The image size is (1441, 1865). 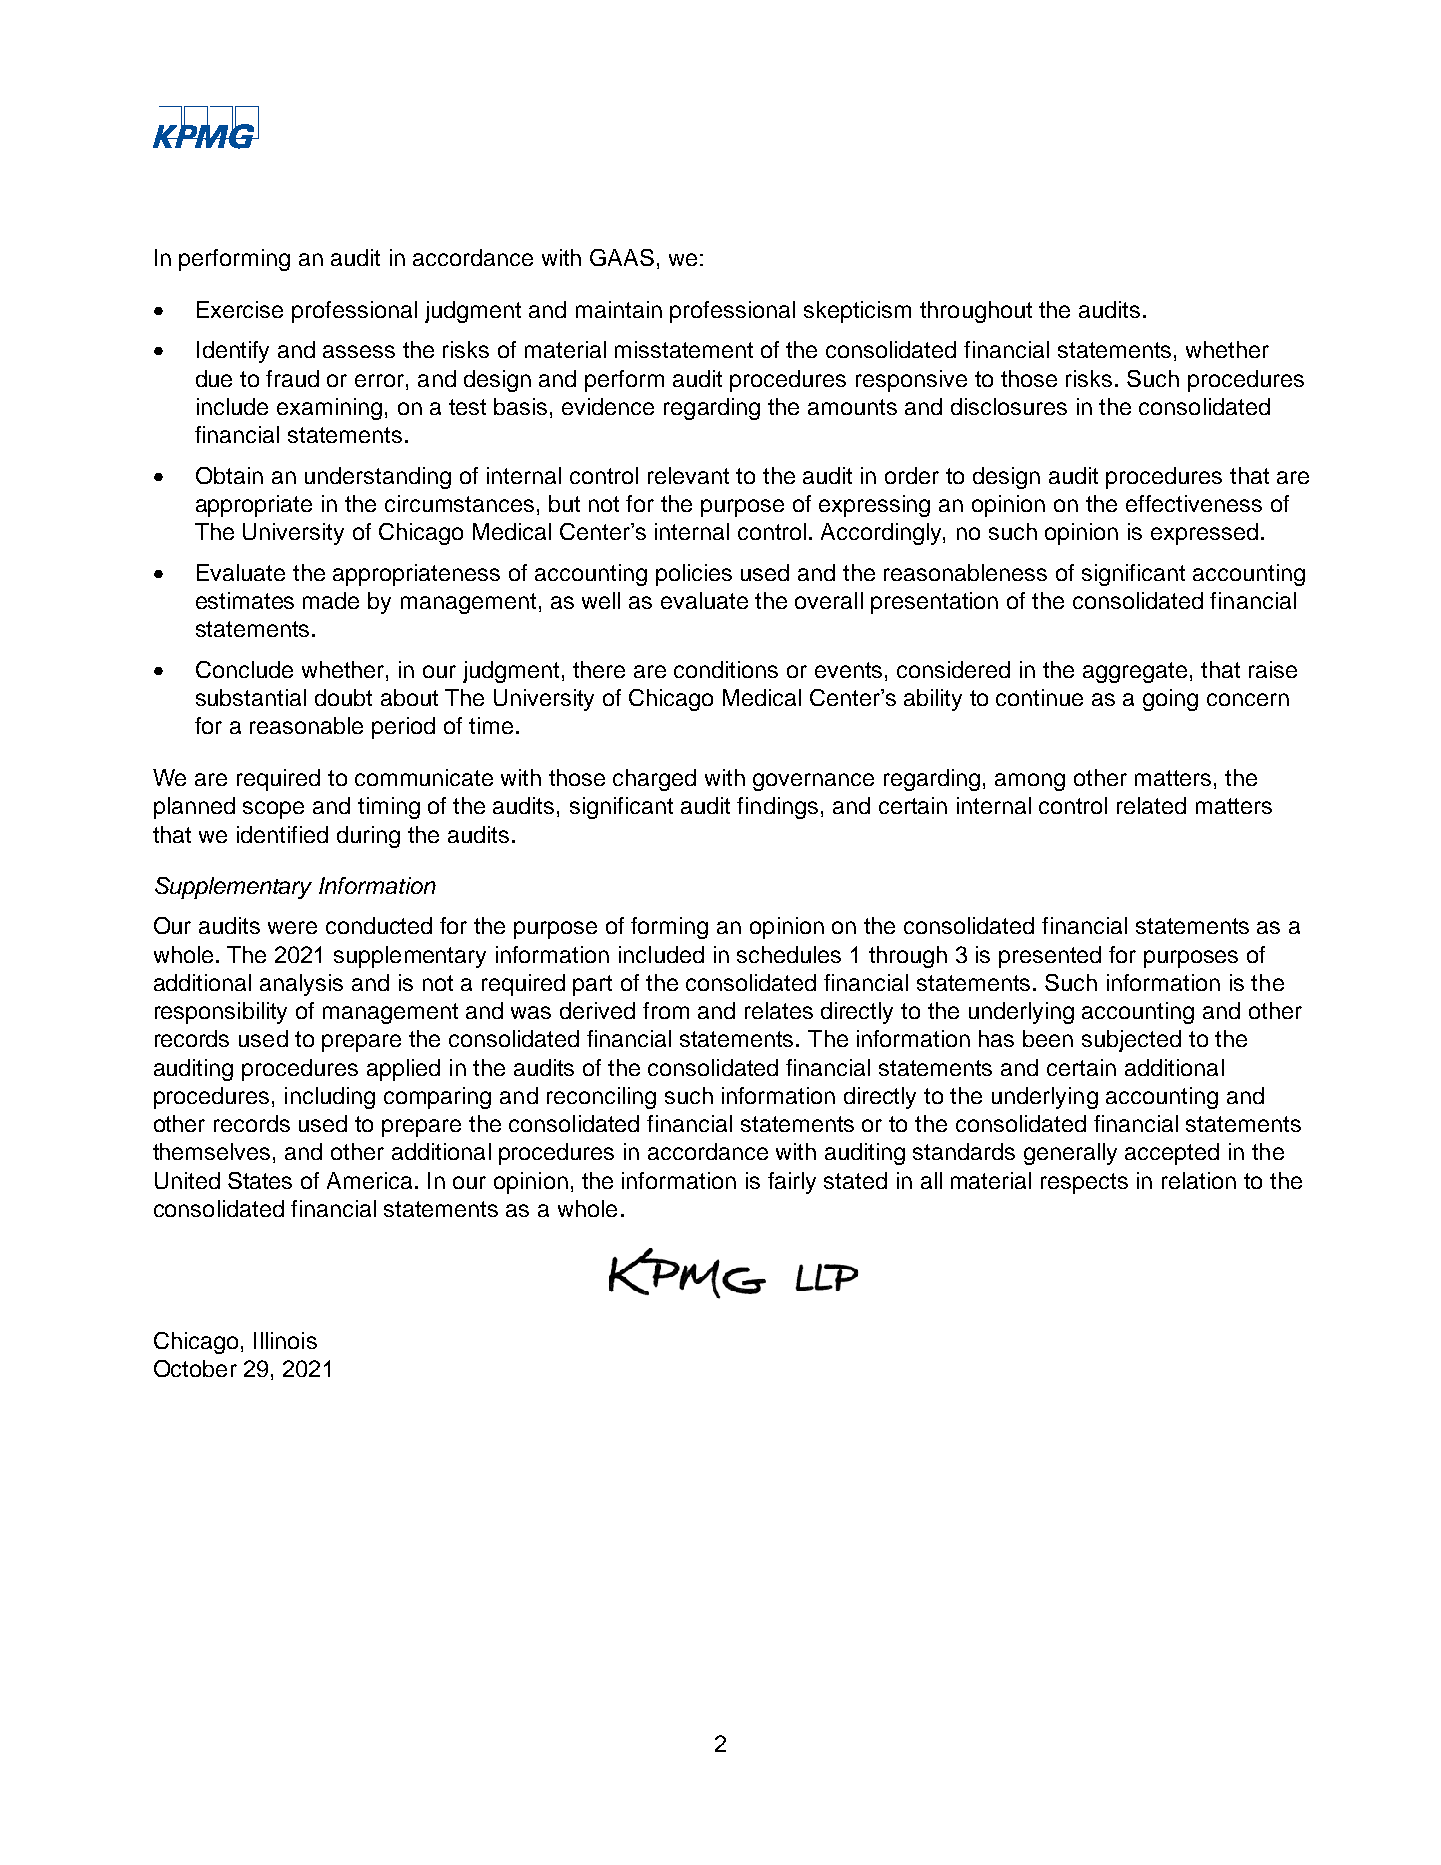 What do you see at coordinates (330, 1098) in the image?
I see `including` at bounding box center [330, 1098].
